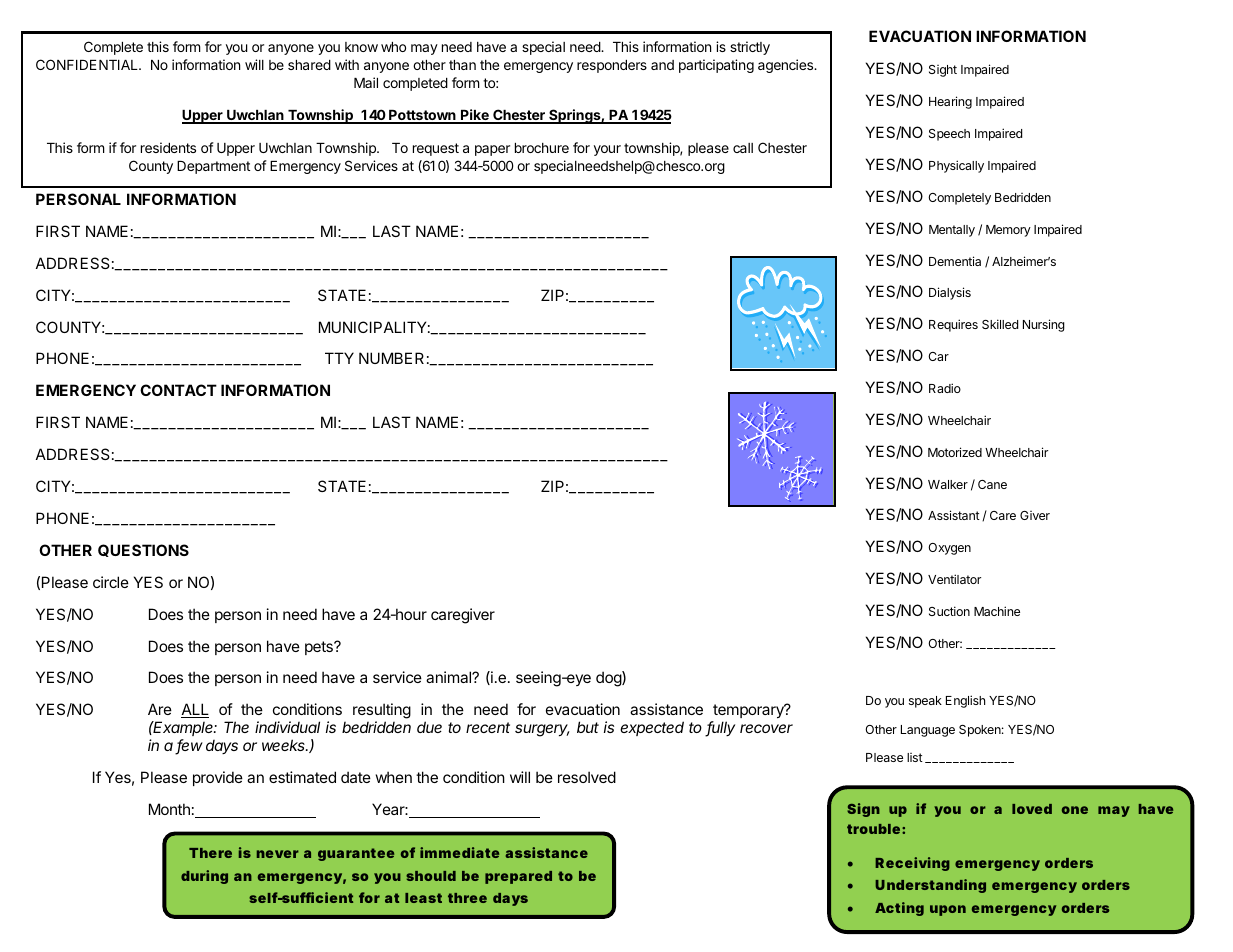  Describe the element at coordinates (143, 550) in the page. I see `QUESTIONS` at that location.
